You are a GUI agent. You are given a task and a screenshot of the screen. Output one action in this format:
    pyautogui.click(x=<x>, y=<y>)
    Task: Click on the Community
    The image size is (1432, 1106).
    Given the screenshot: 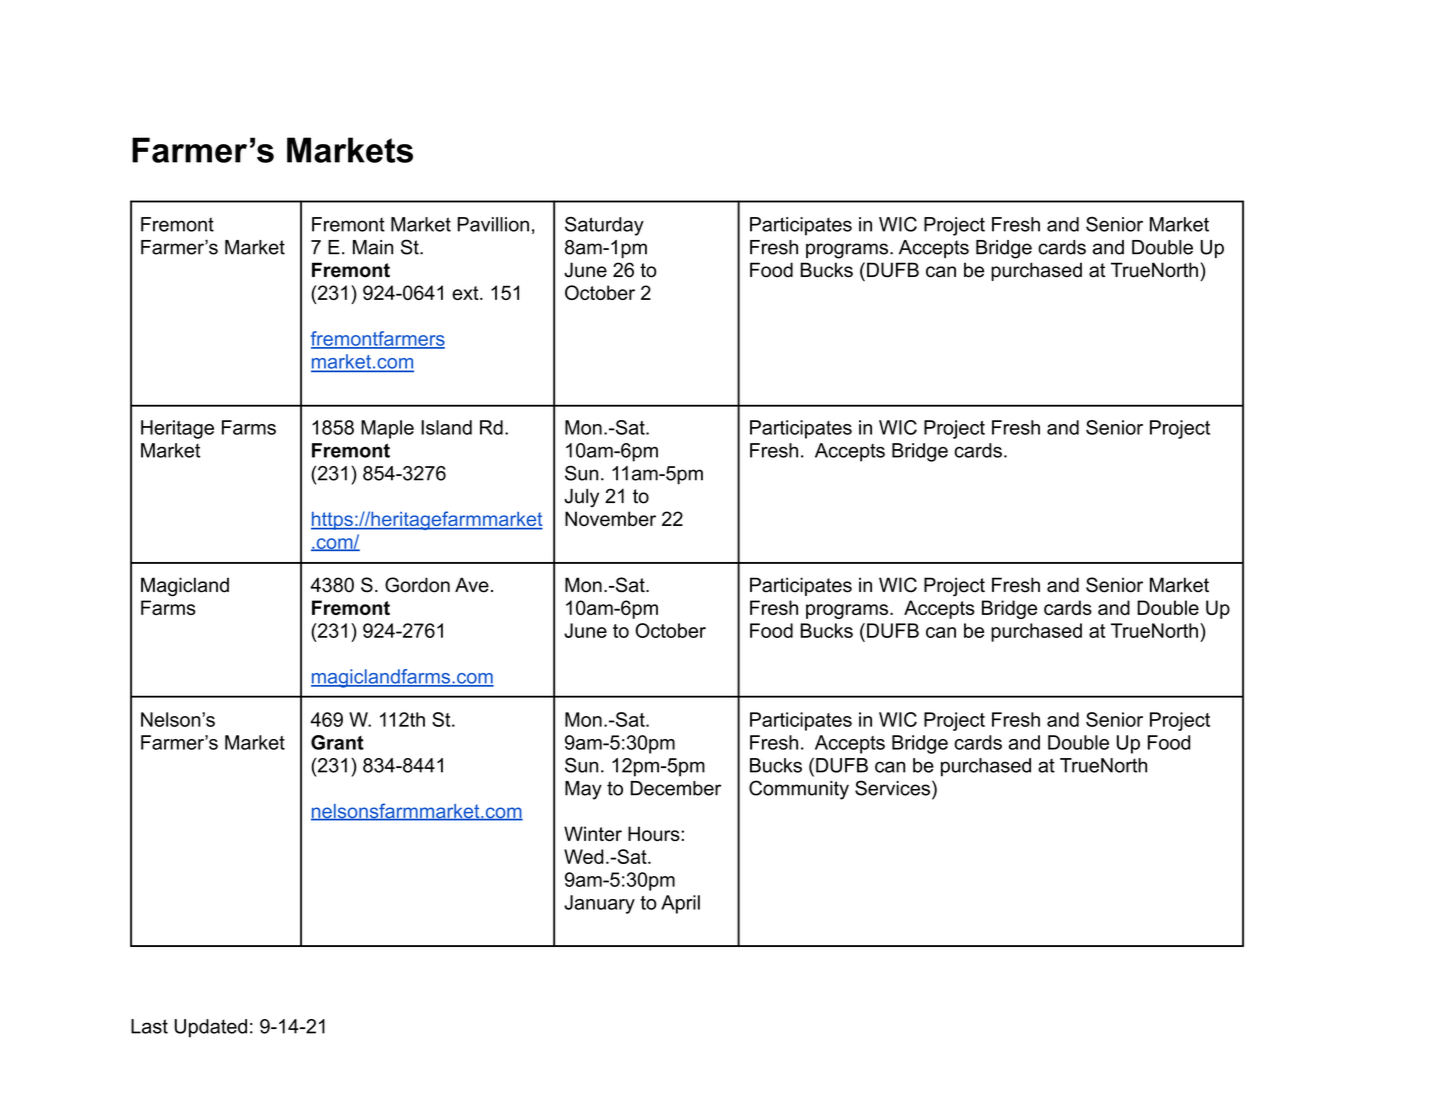 What is the action you would take?
    pyautogui.click(x=799, y=790)
